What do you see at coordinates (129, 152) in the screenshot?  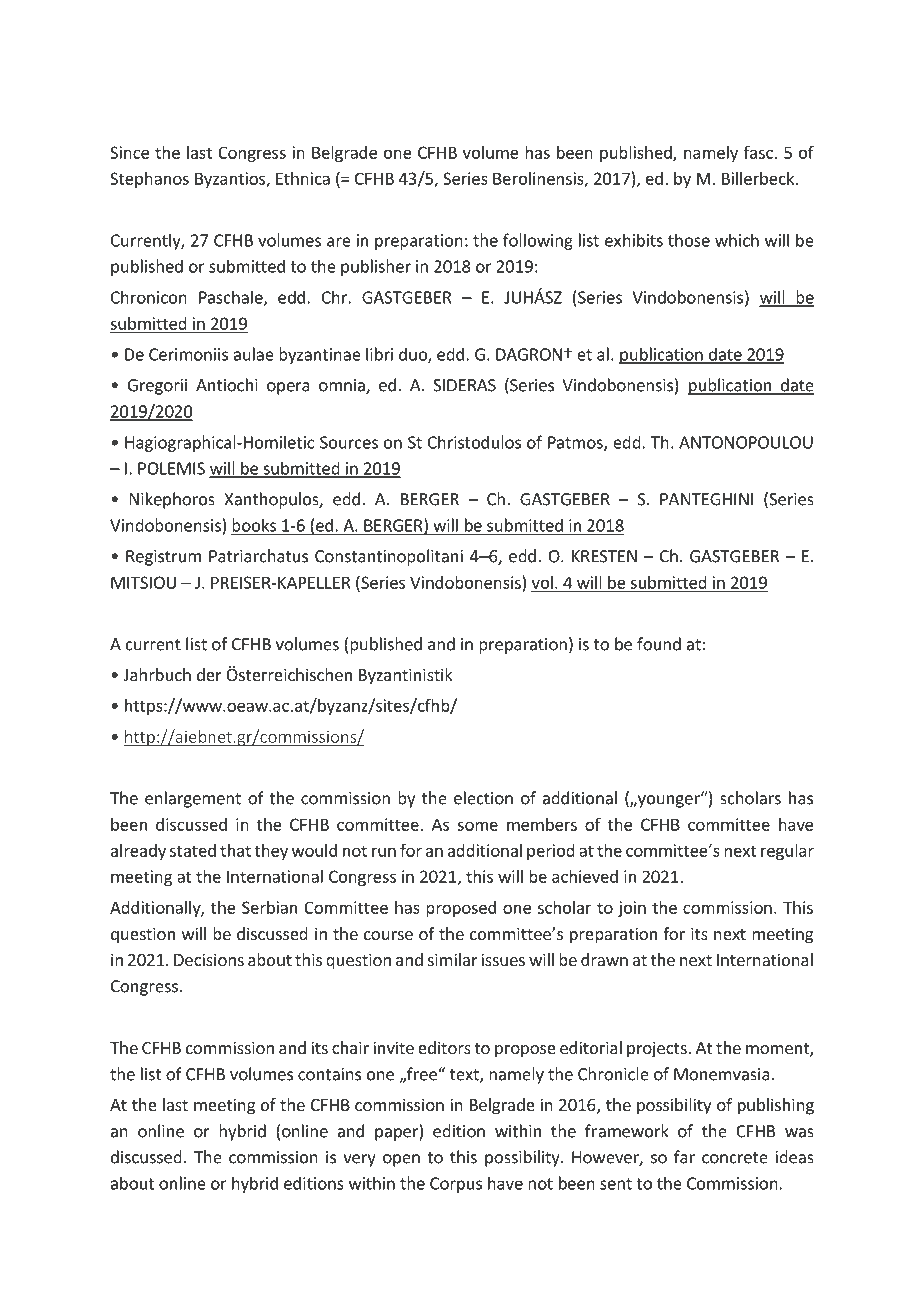 I see `Since` at bounding box center [129, 152].
